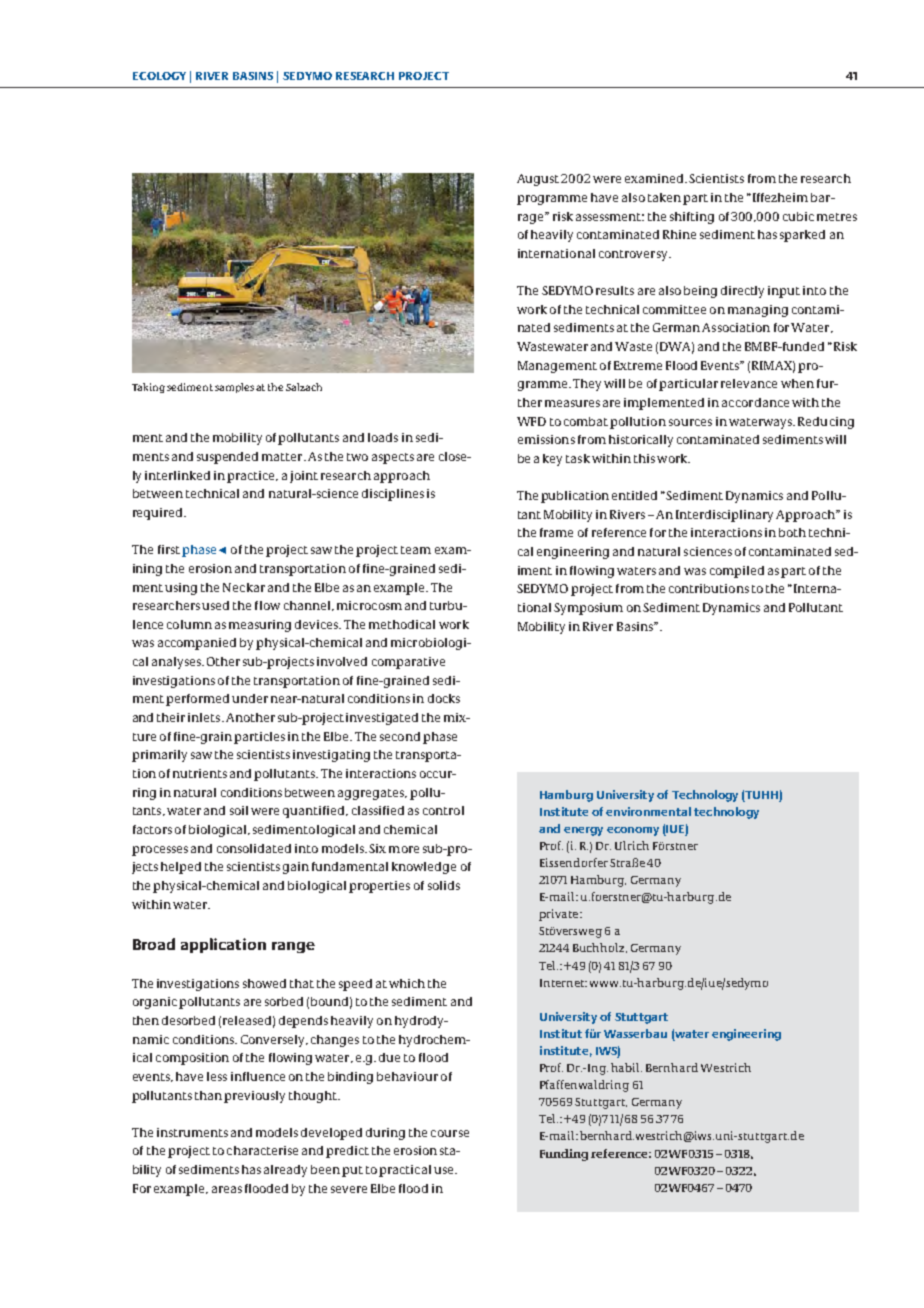 The image size is (924, 1308). I want to click on compiled, so click(737, 572).
